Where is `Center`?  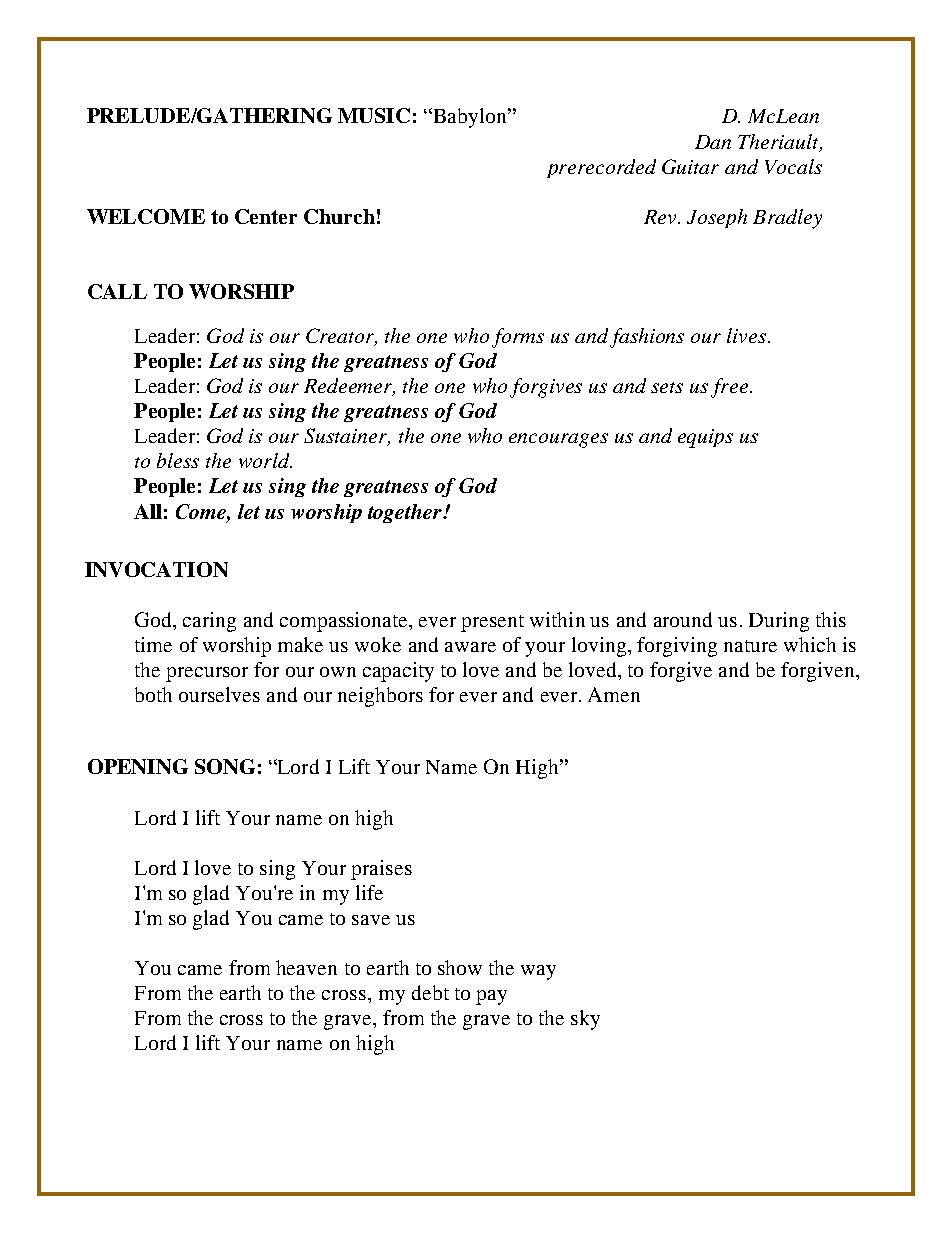 Center is located at coordinates (266, 216).
